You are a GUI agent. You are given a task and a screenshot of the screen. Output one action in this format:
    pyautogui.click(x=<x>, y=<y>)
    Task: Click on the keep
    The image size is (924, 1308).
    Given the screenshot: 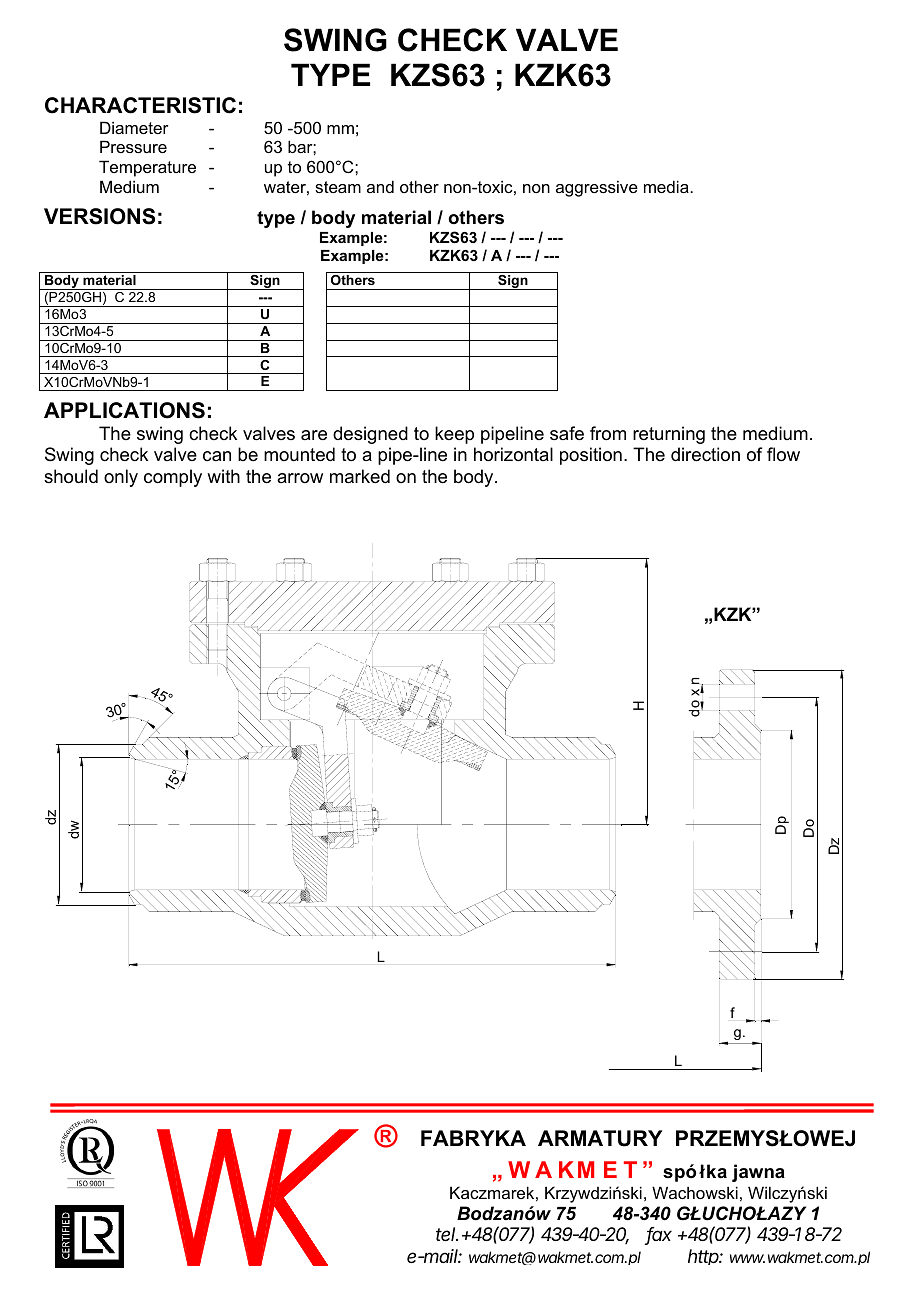 What is the action you would take?
    pyautogui.click(x=454, y=435)
